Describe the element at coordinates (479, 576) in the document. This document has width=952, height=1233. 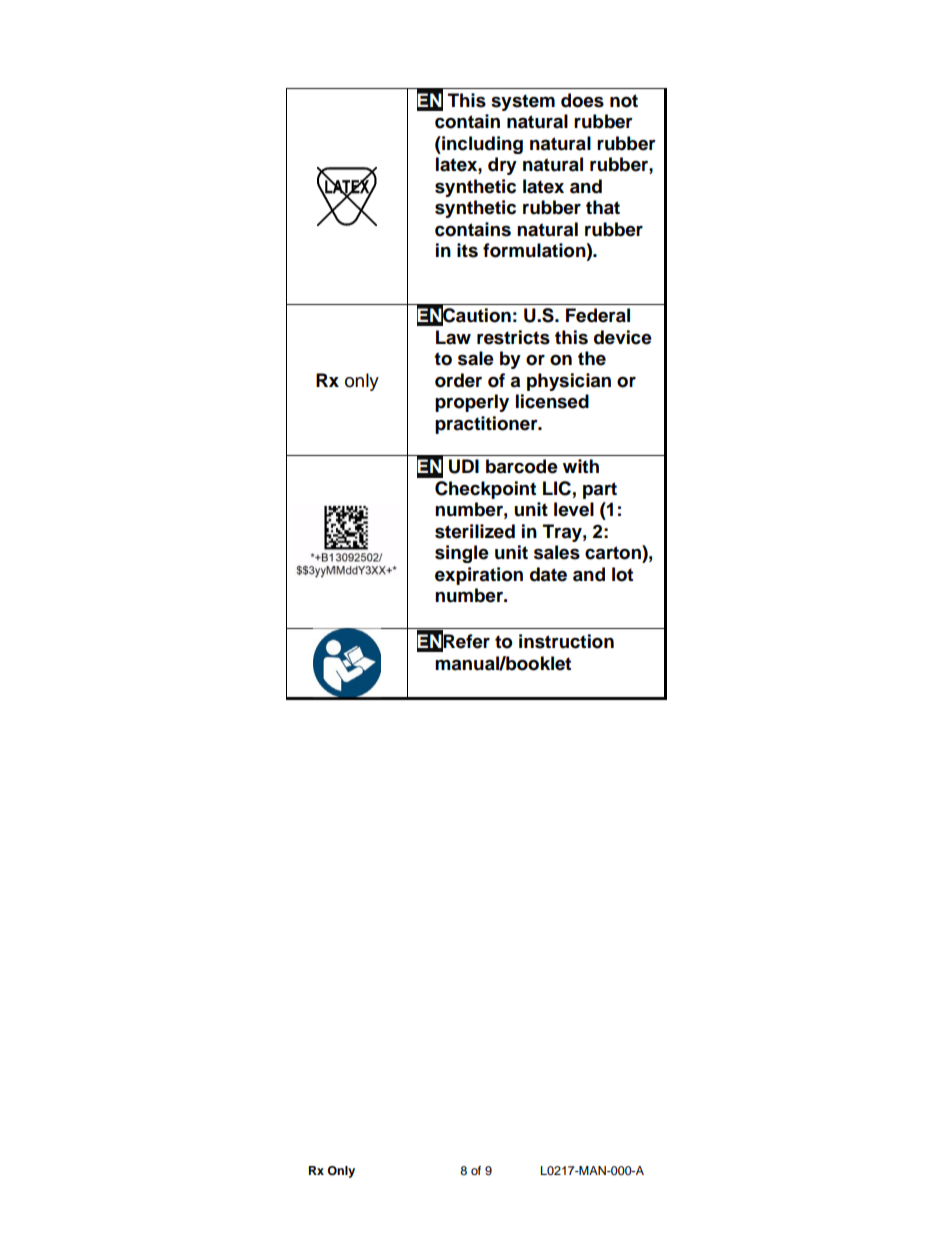
I see `expiration` at that location.
